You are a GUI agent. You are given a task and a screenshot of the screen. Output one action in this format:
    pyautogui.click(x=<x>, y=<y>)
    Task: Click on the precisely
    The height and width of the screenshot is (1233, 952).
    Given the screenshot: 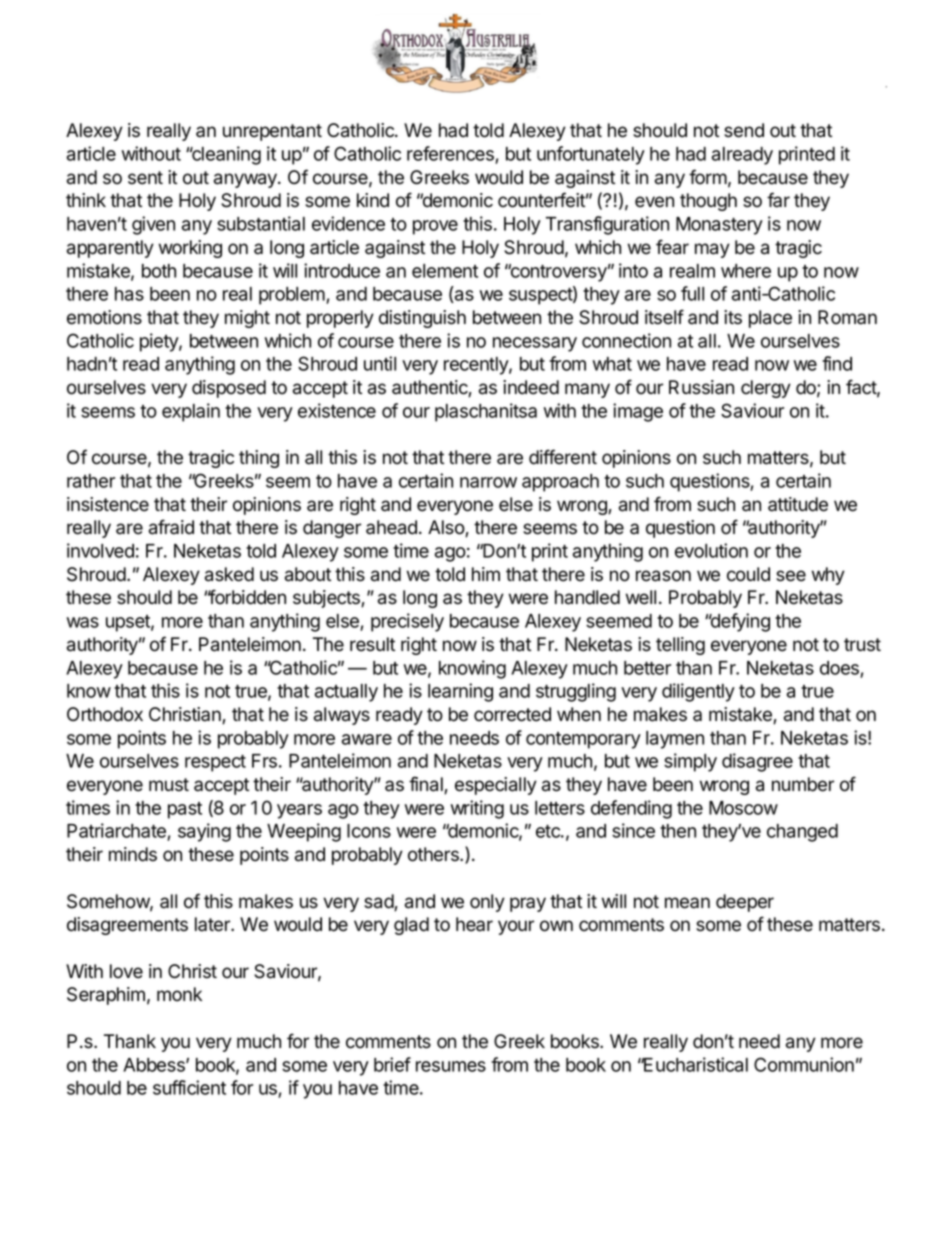 What is the action you would take?
    pyautogui.click(x=407, y=622)
